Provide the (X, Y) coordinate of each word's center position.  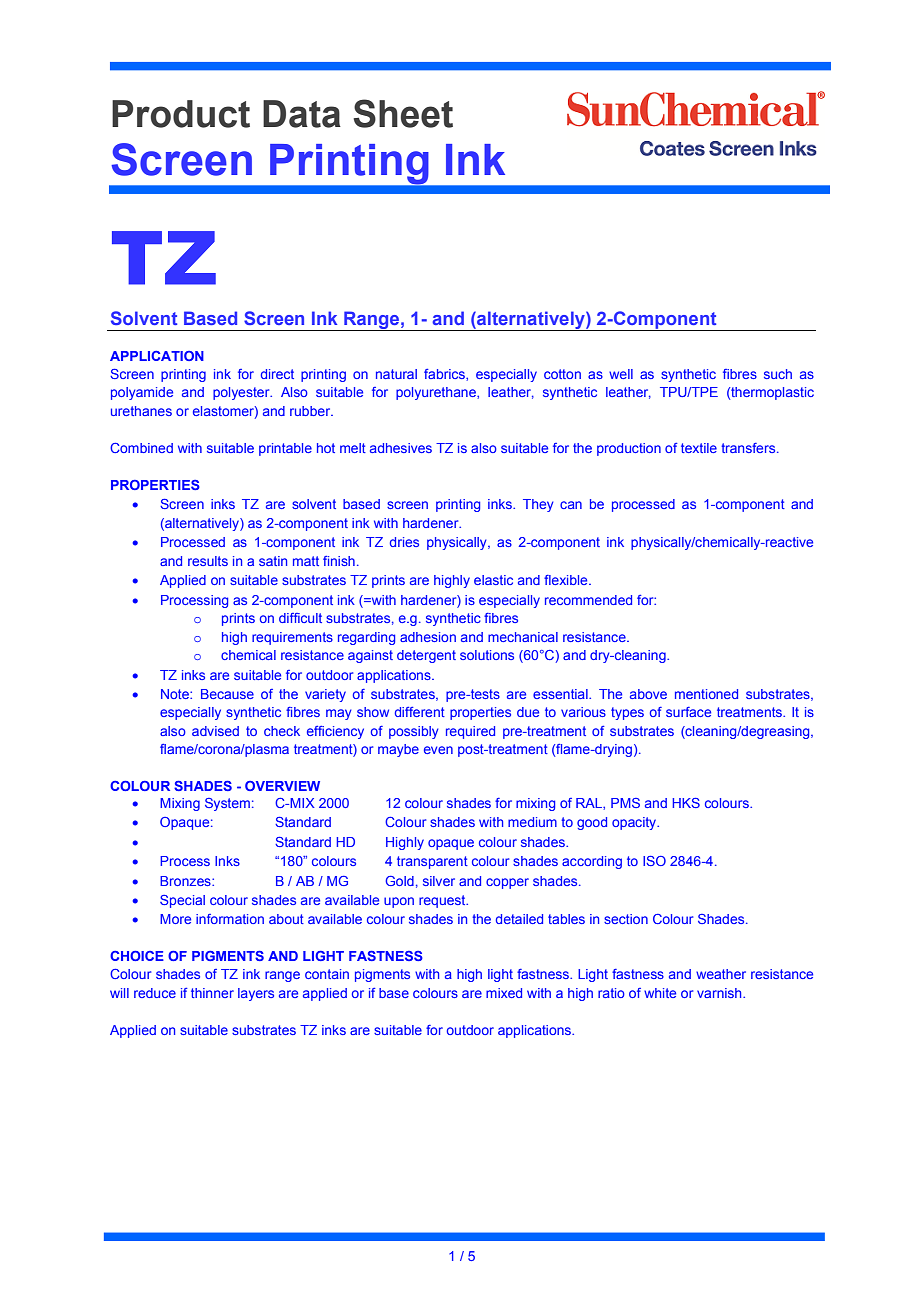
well (621, 374)
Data (302, 114)
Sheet (403, 113)
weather (721, 974)
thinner (212, 993)
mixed (504, 993)
